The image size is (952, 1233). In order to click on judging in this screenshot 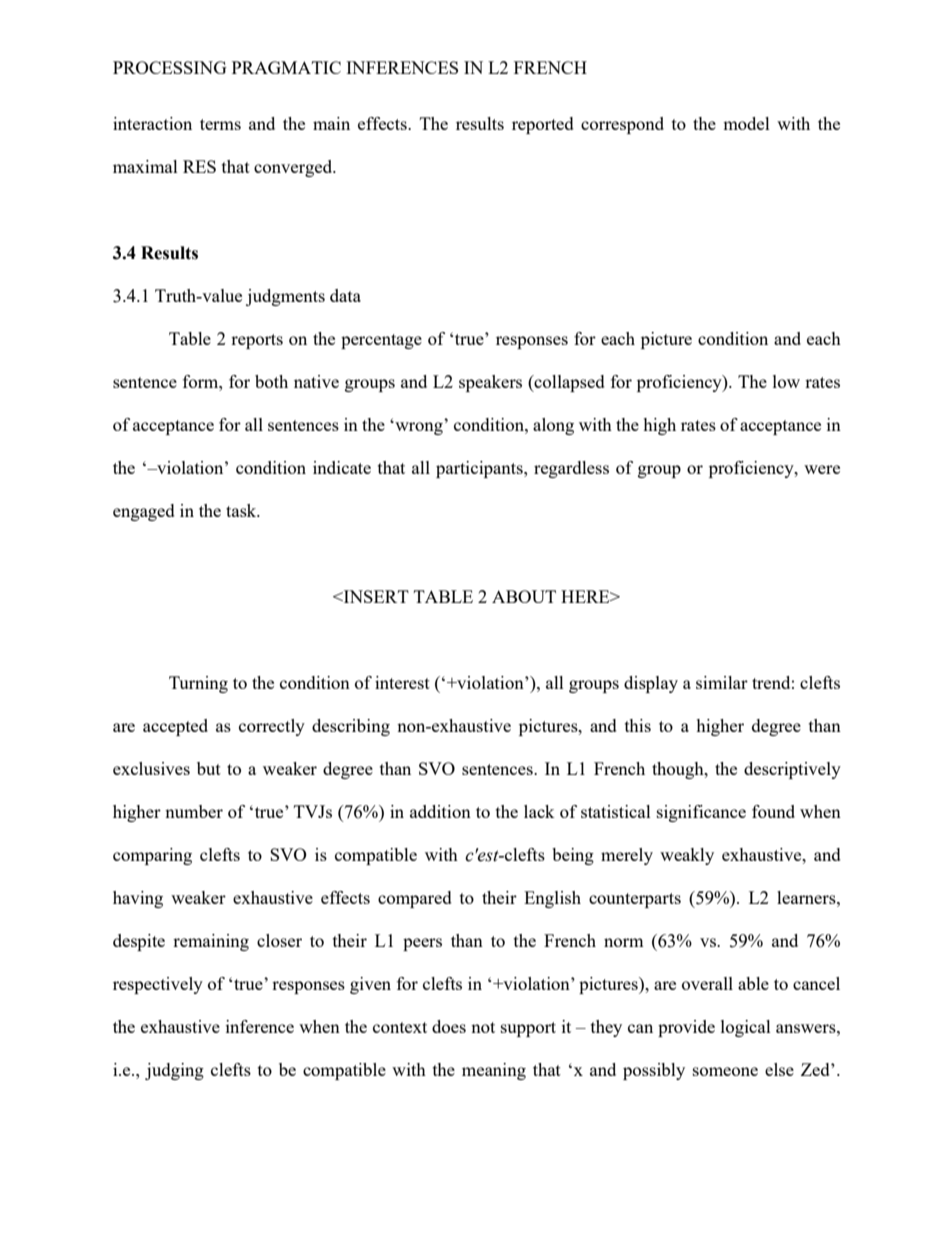, I will do `click(174, 1071)`.
